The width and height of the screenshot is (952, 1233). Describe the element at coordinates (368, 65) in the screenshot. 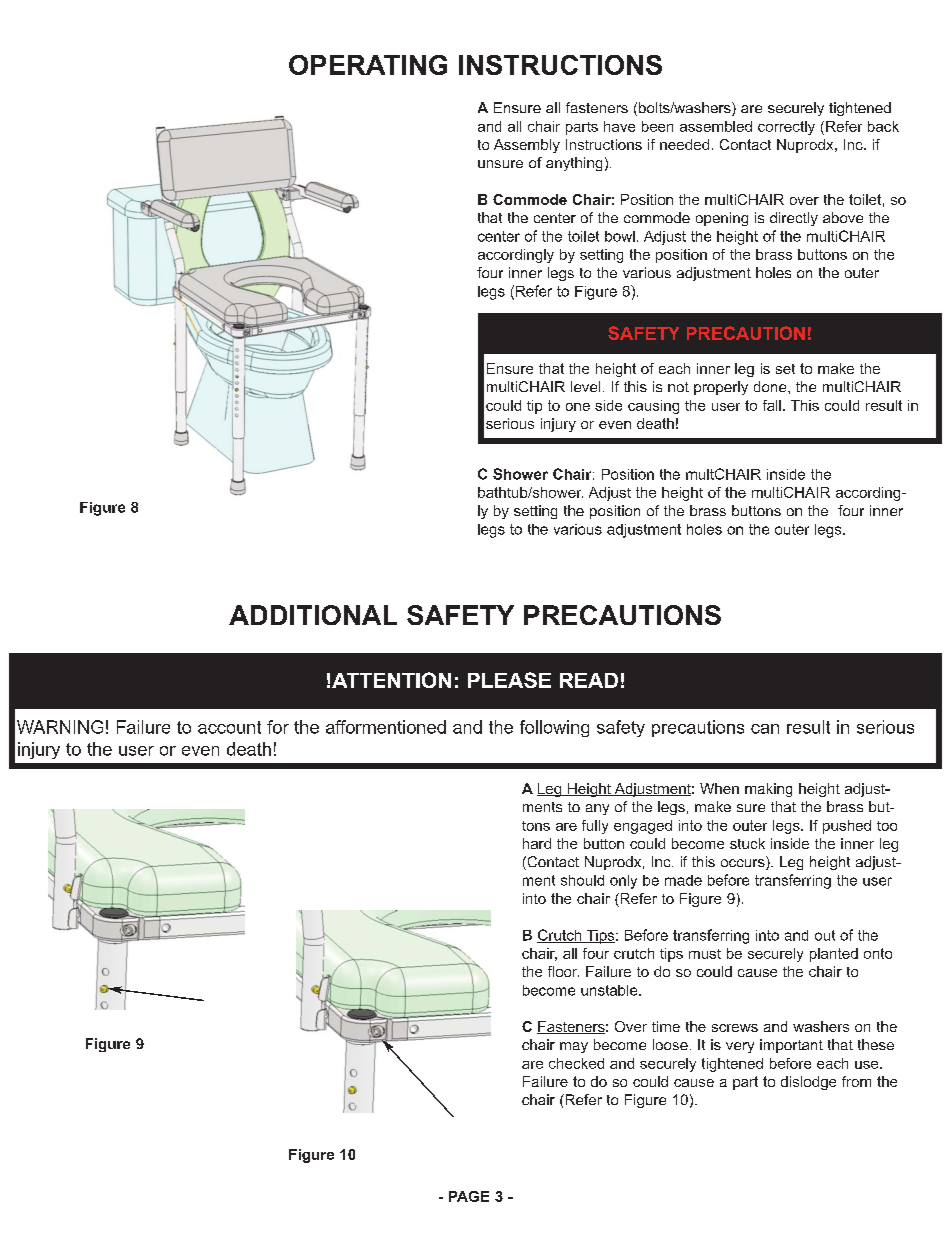

I see `OPERATING` at that location.
